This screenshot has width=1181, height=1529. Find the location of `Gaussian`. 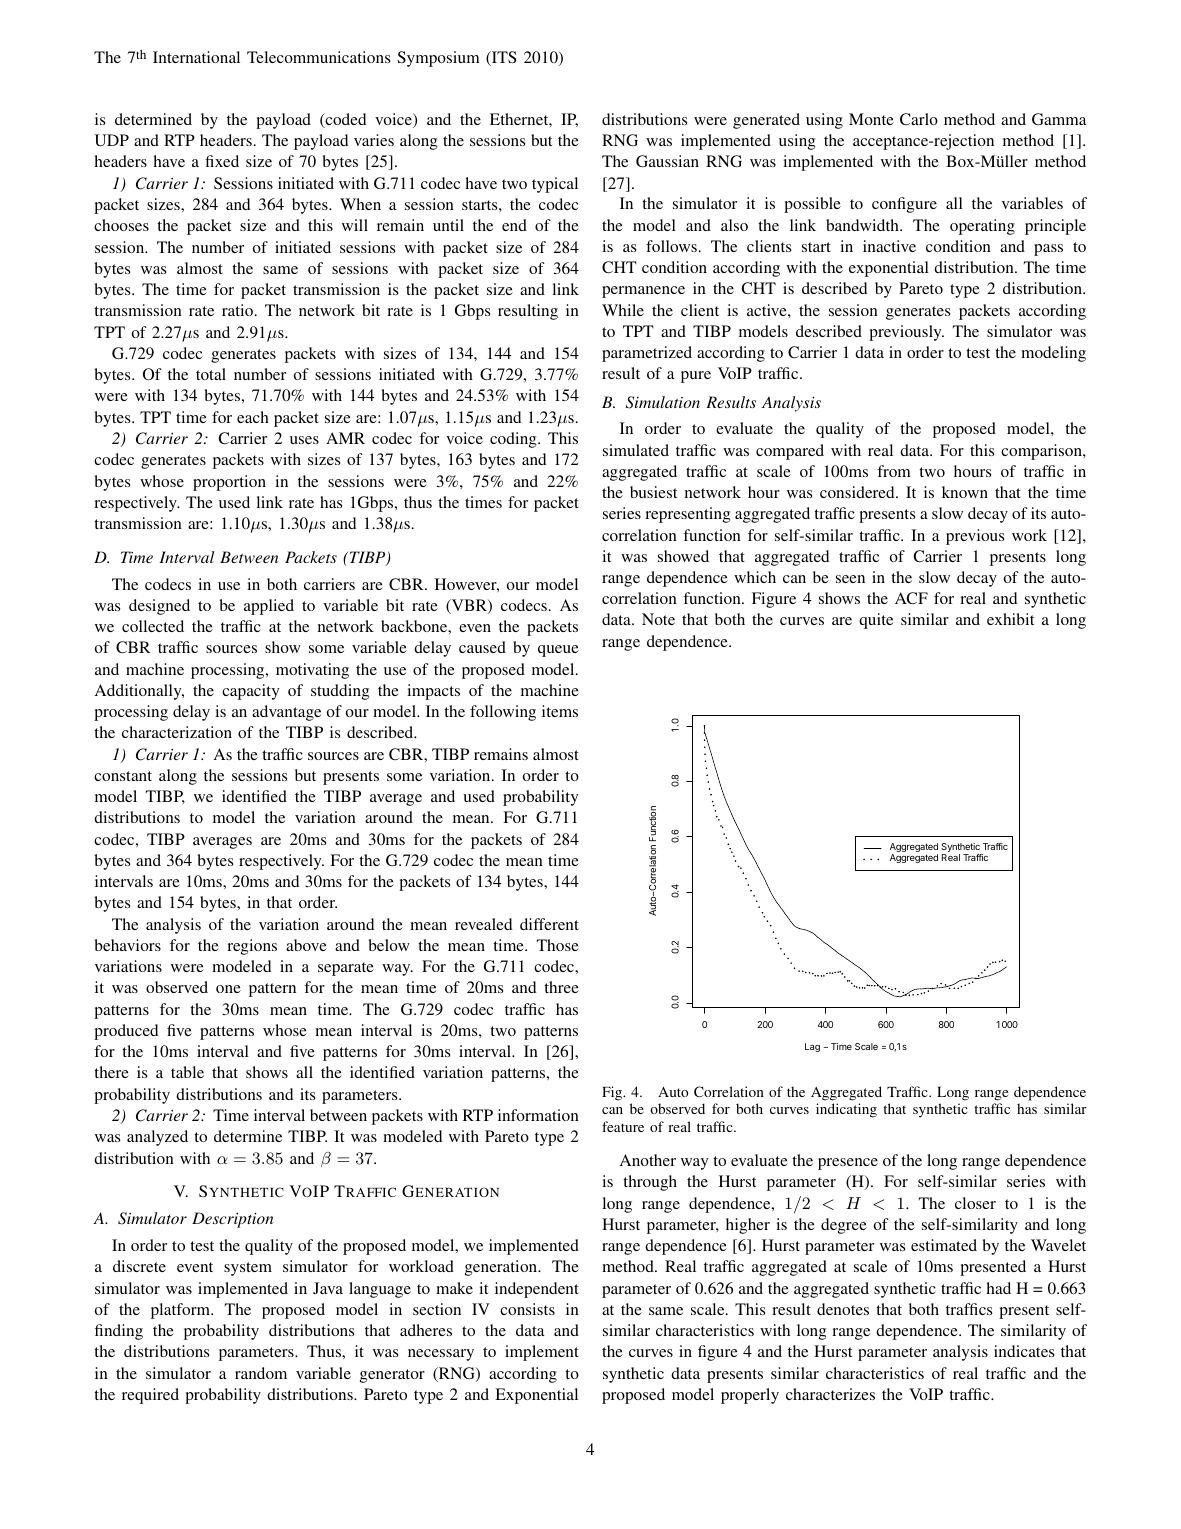

Gaussian is located at coordinates (667, 161).
